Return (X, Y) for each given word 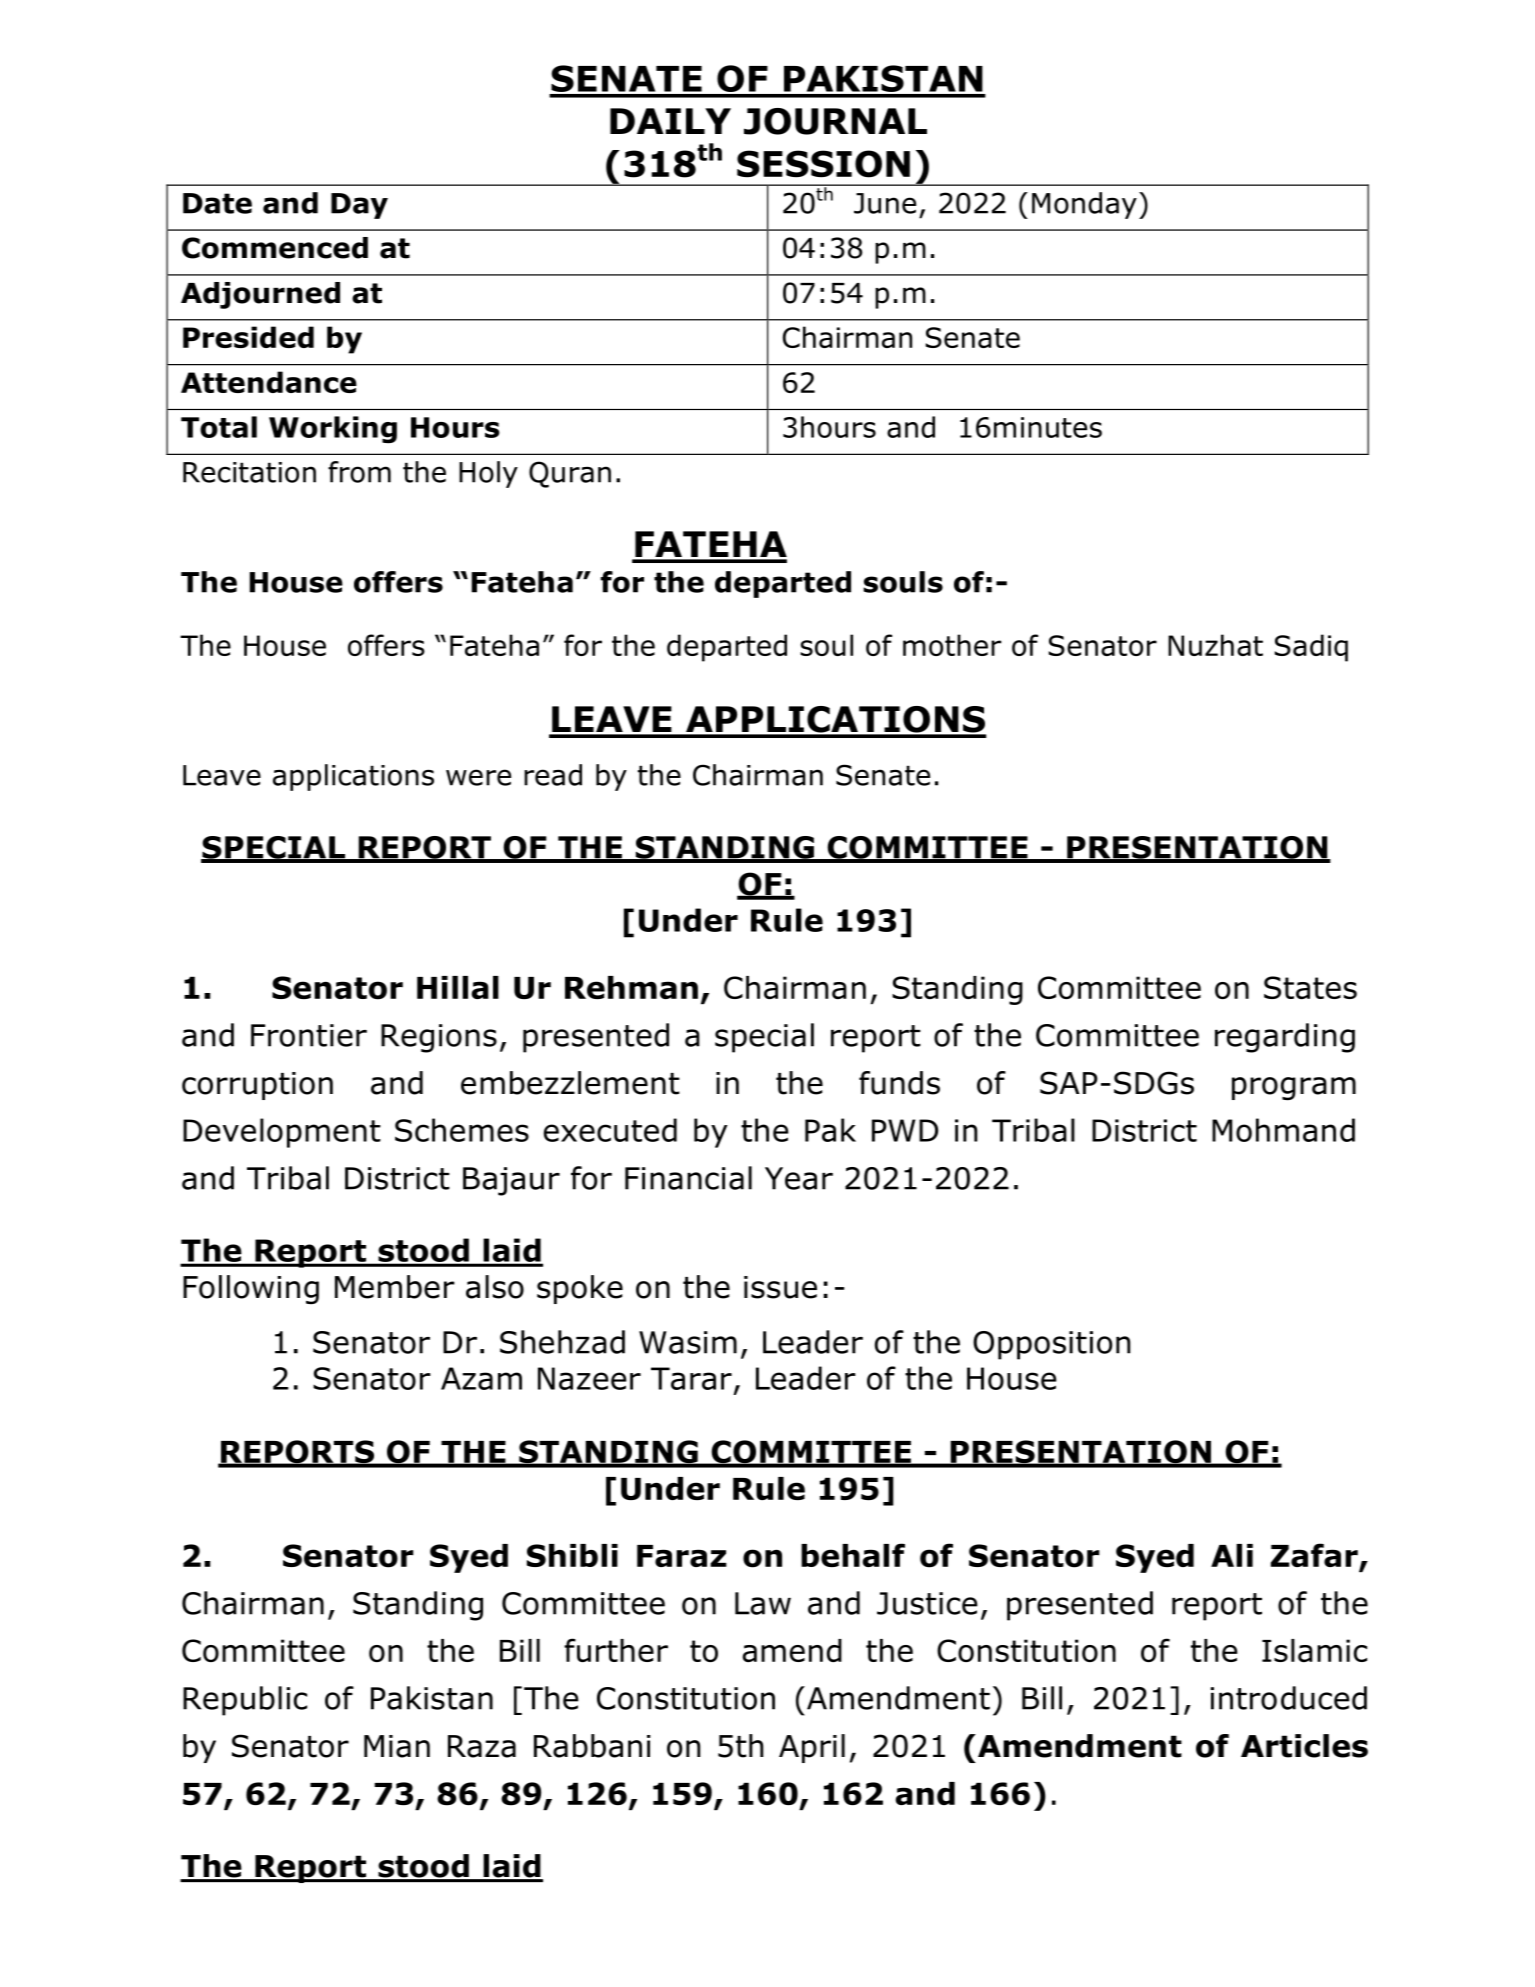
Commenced (275, 248)
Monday (1084, 205)
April (812, 1748)
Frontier (309, 1035)
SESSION (823, 164)
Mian (397, 1746)
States (1310, 987)
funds (899, 1083)
